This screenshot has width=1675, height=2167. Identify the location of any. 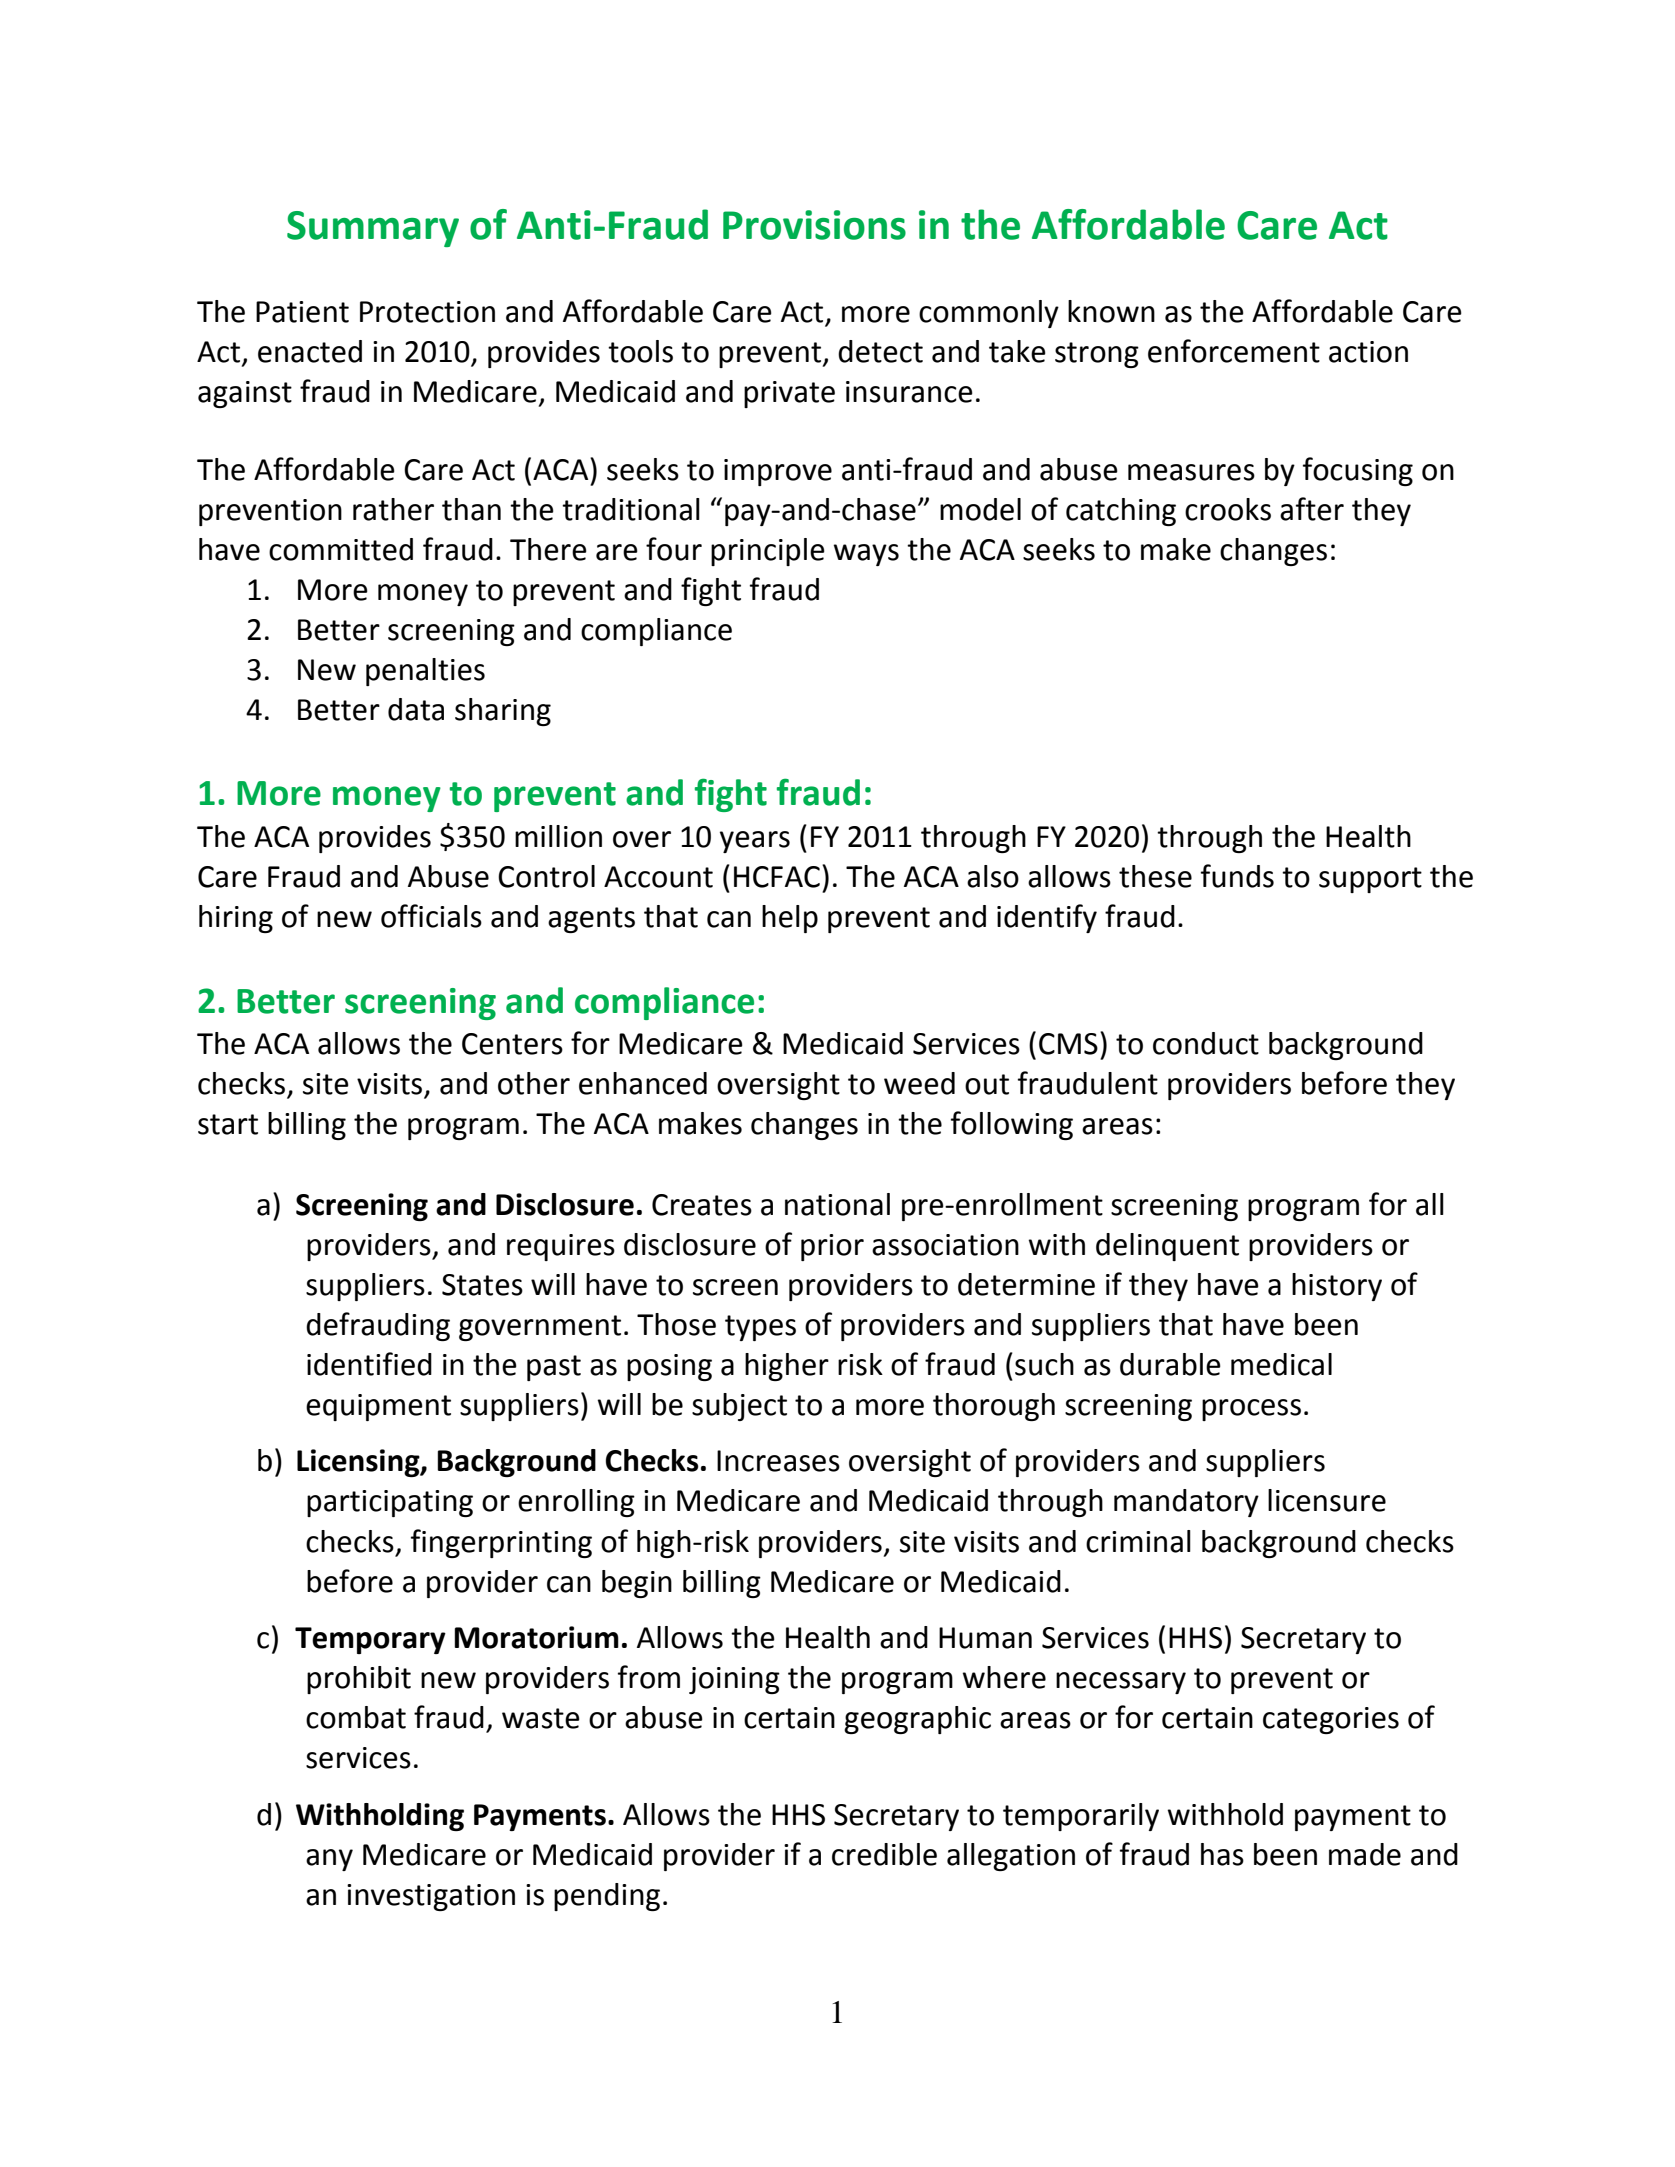
(329, 1860).
